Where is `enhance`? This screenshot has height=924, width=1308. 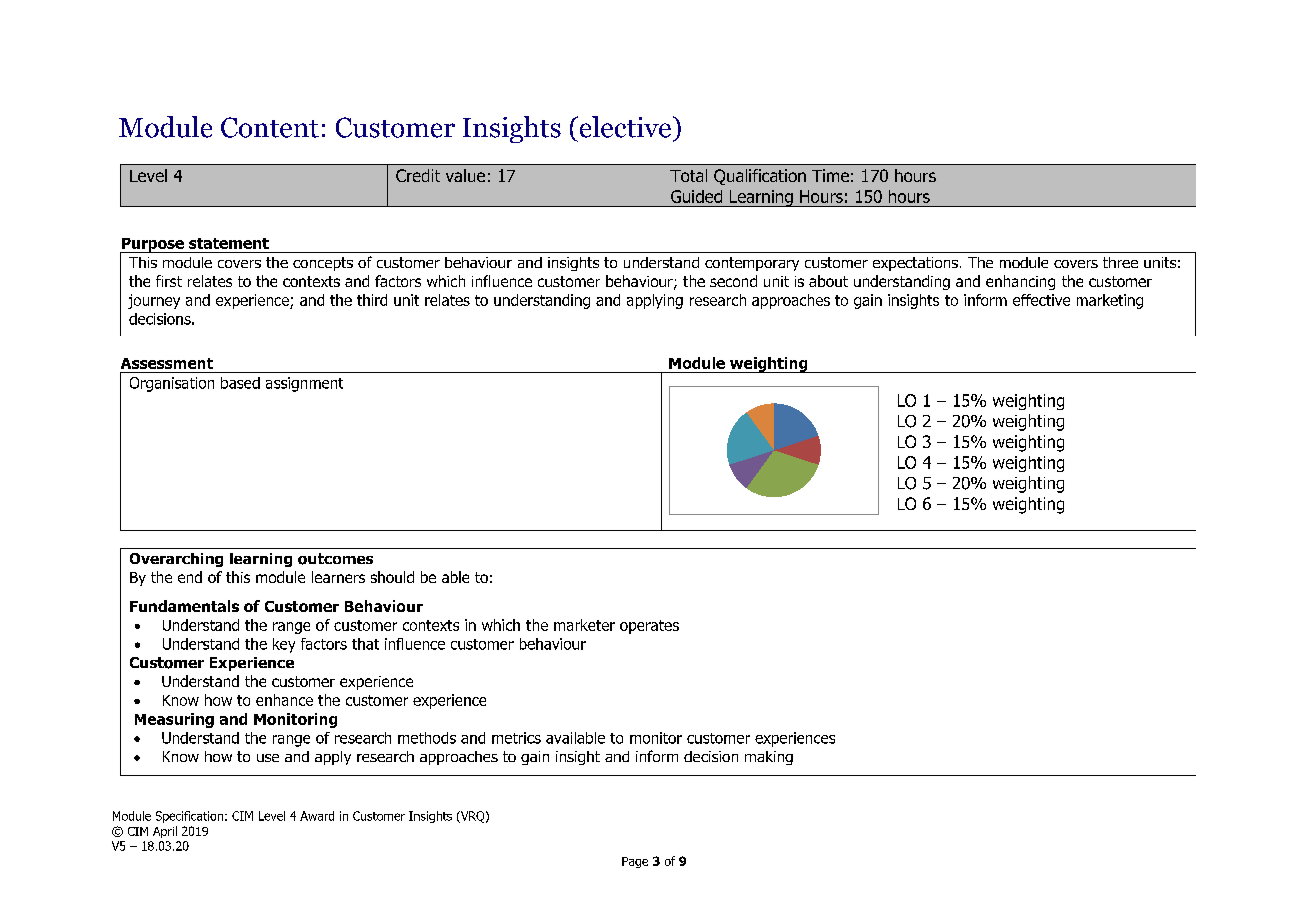
enhance is located at coordinates (284, 700).
